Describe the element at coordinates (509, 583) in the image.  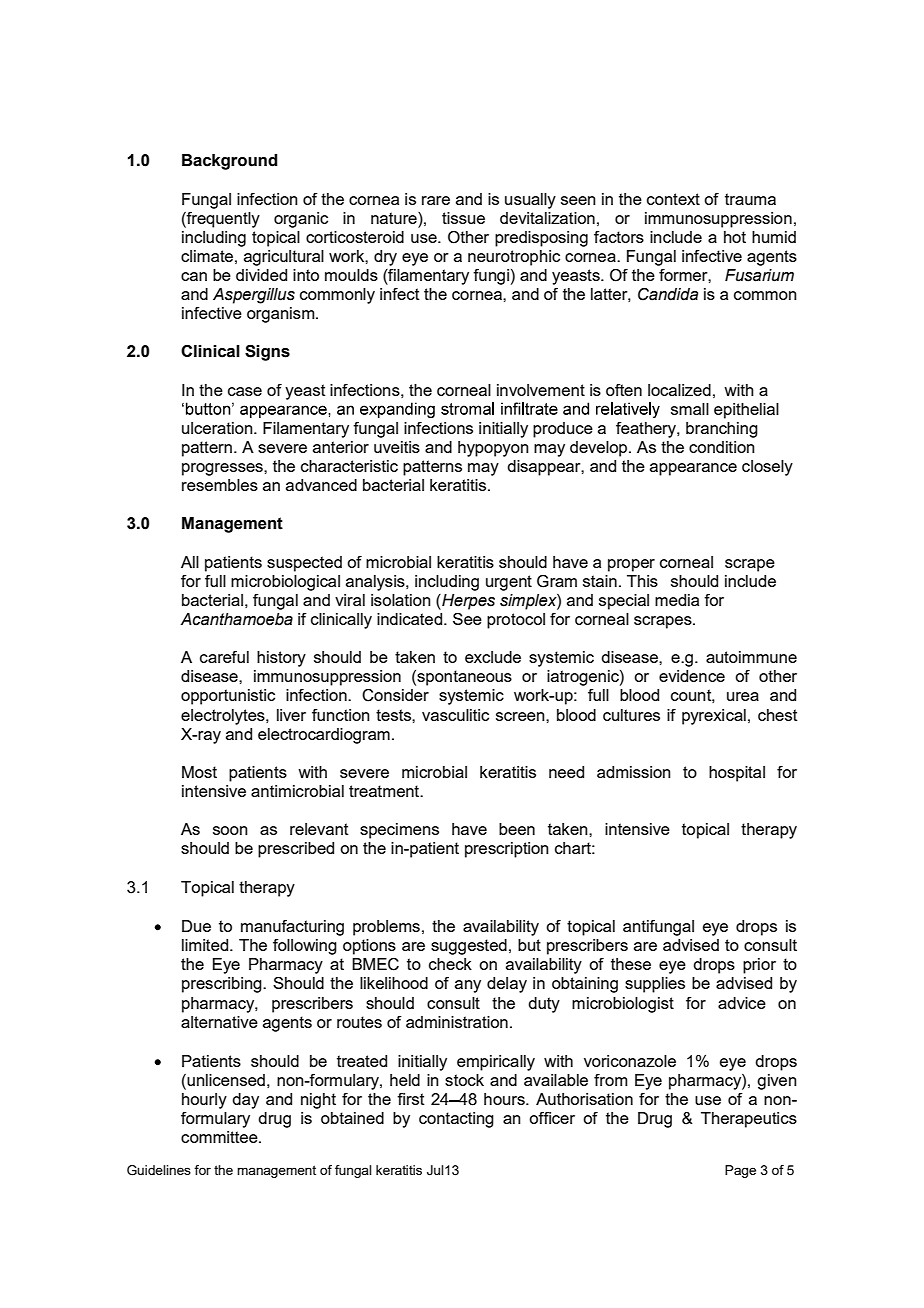
I see `urgent` at that location.
